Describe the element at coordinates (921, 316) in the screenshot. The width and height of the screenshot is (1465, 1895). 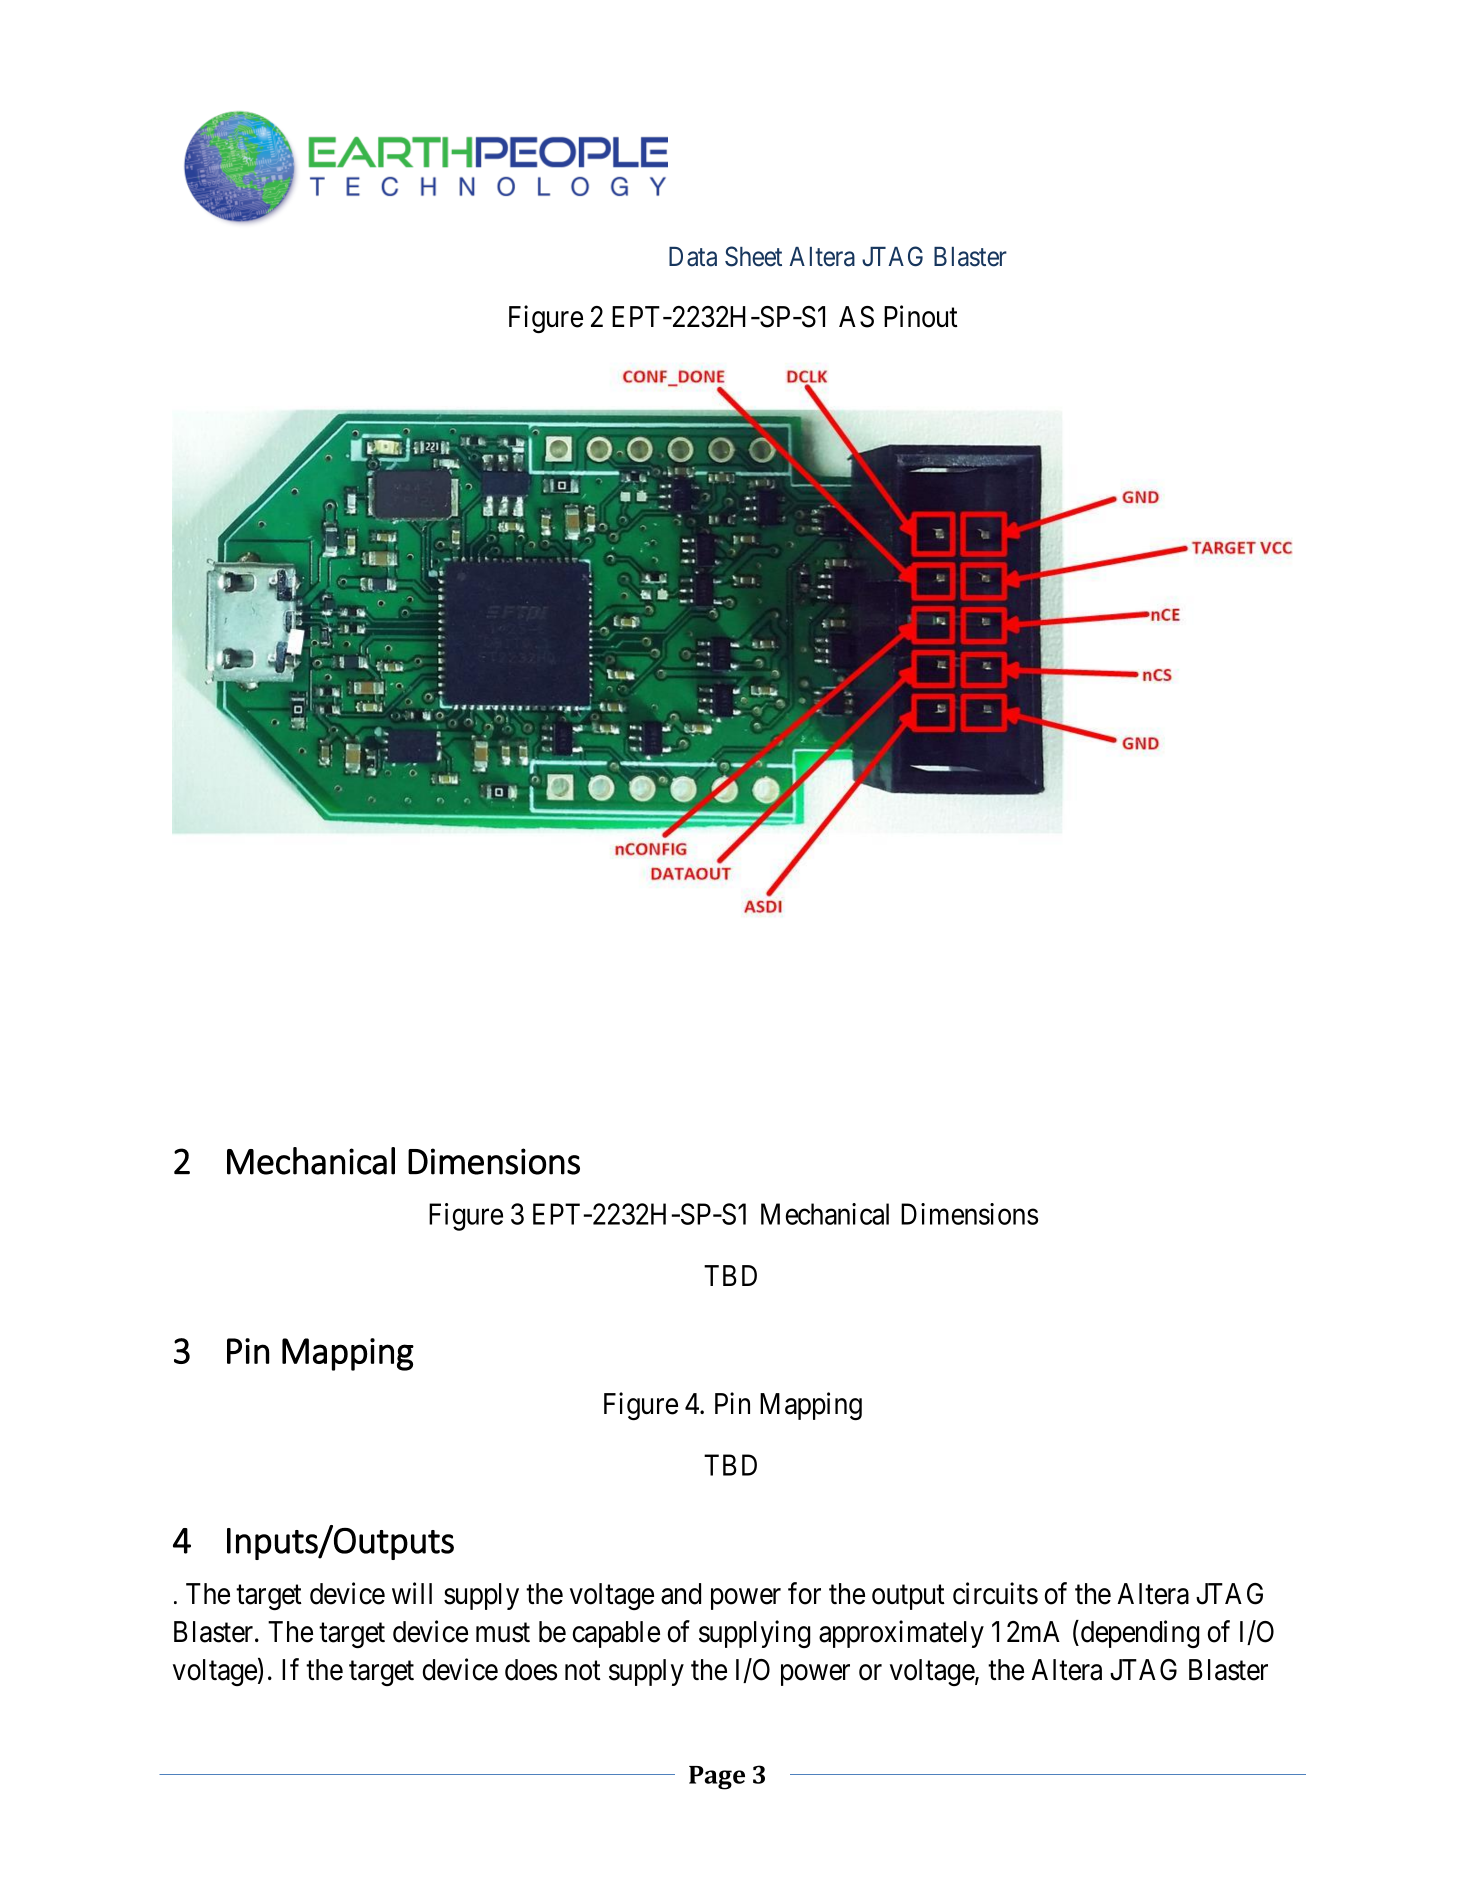
I see `Pinout` at that location.
